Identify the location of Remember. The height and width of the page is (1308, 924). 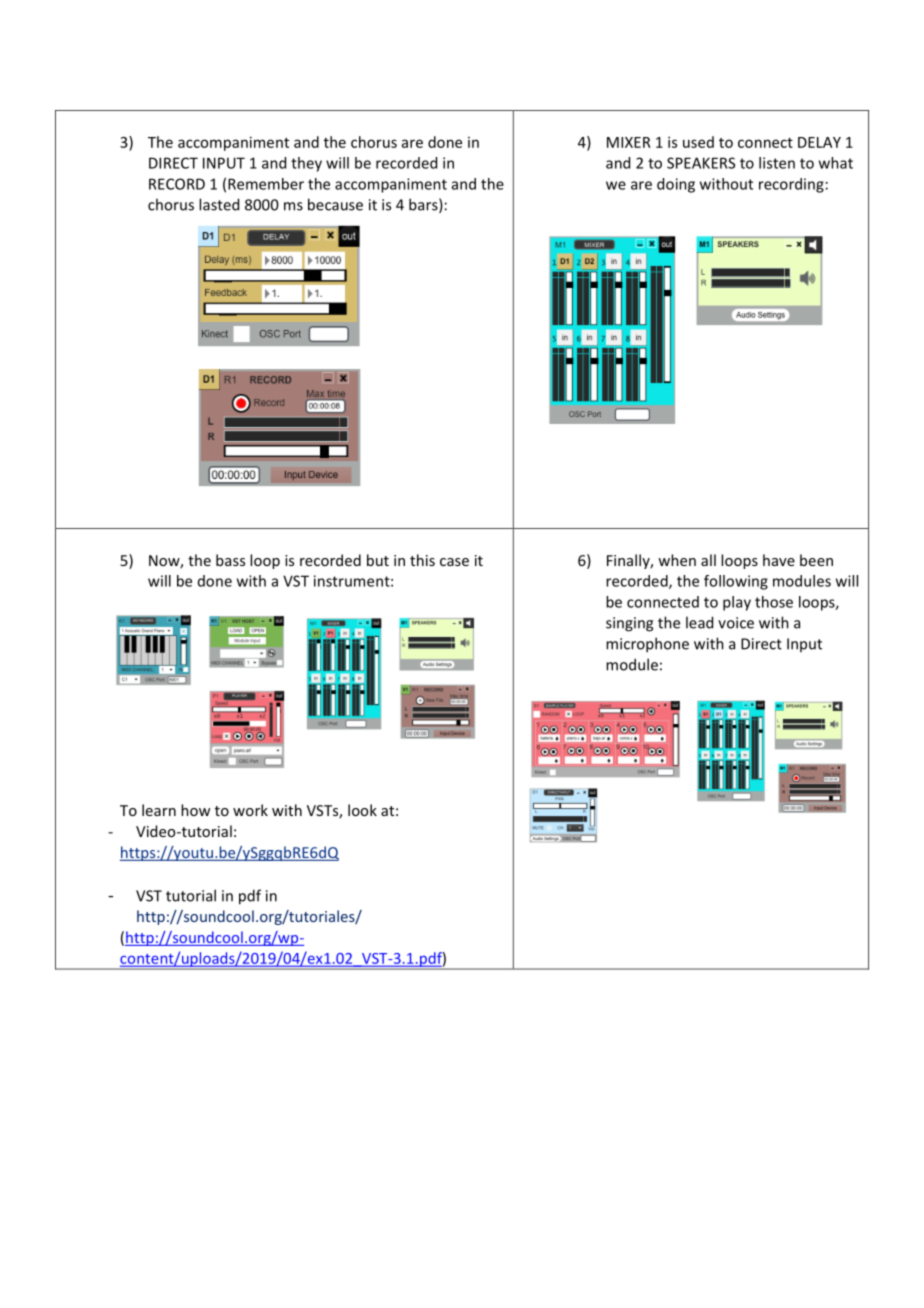
(266, 184).
